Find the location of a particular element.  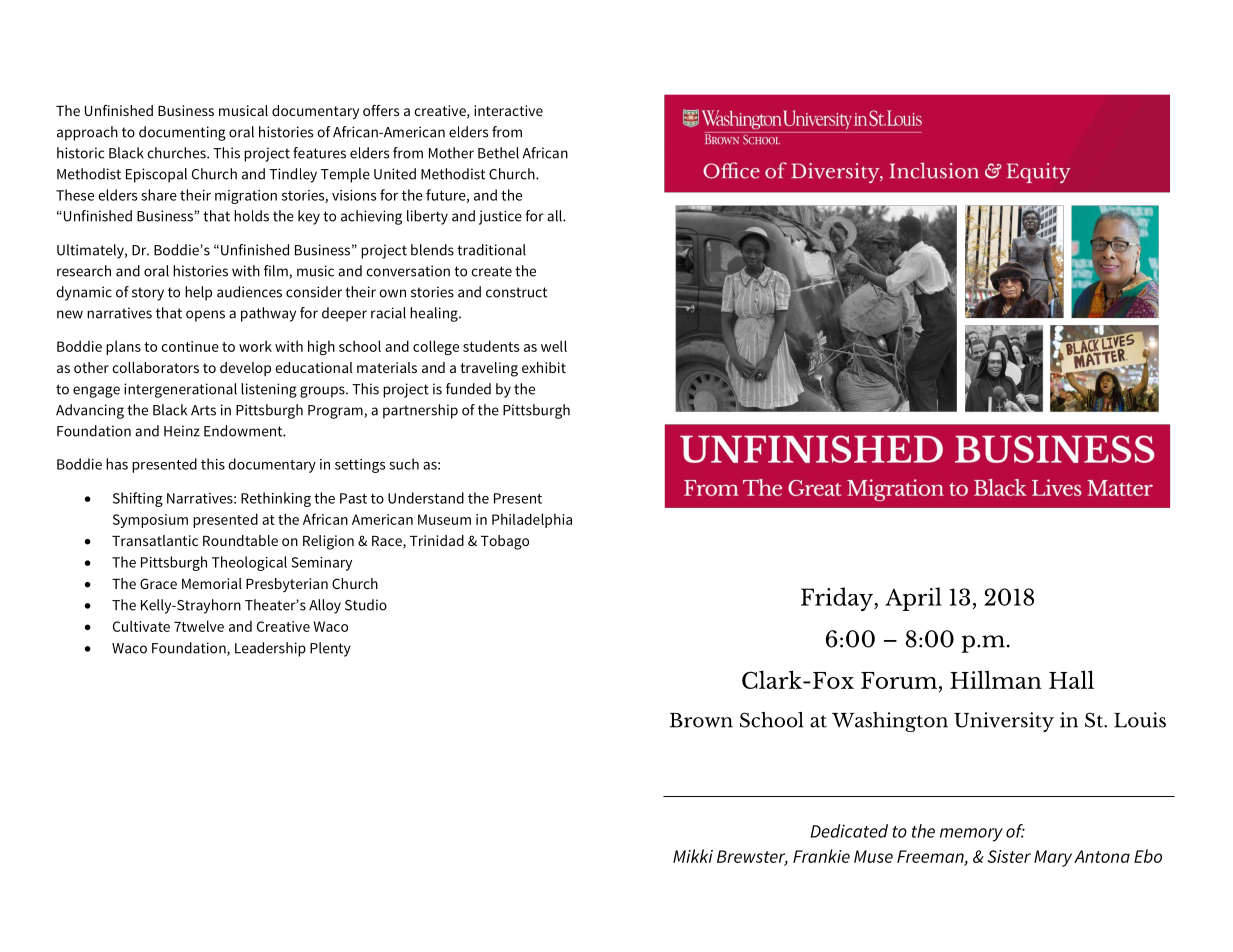

documenting is located at coordinates (182, 133).
